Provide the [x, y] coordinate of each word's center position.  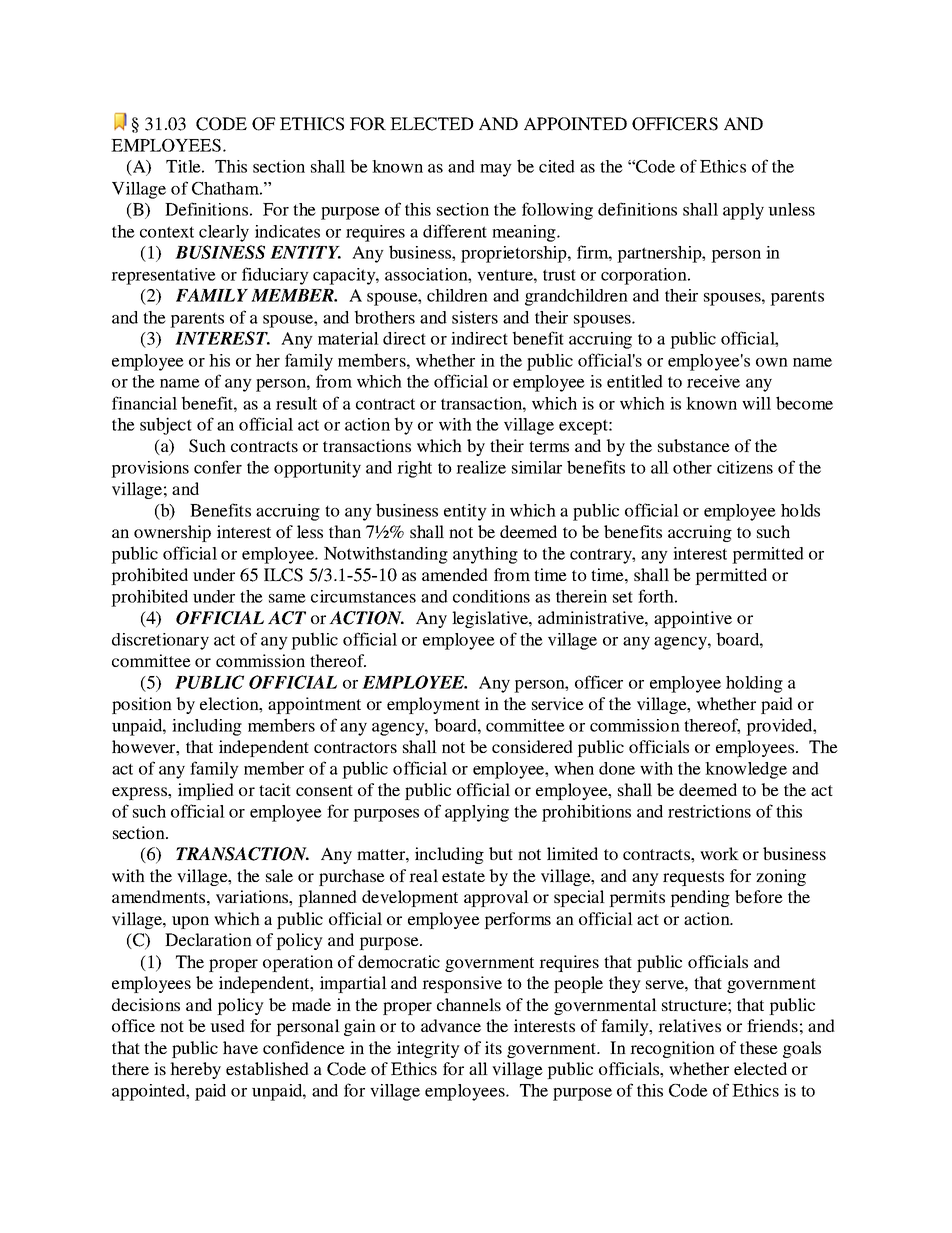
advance [451, 1025]
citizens [745, 467]
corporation [645, 276]
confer [218, 467]
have [240, 1047]
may [496, 170]
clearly [224, 233]
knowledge [746, 770]
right [414, 469]
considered [532, 746]
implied [206, 791]
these [759, 1047]
